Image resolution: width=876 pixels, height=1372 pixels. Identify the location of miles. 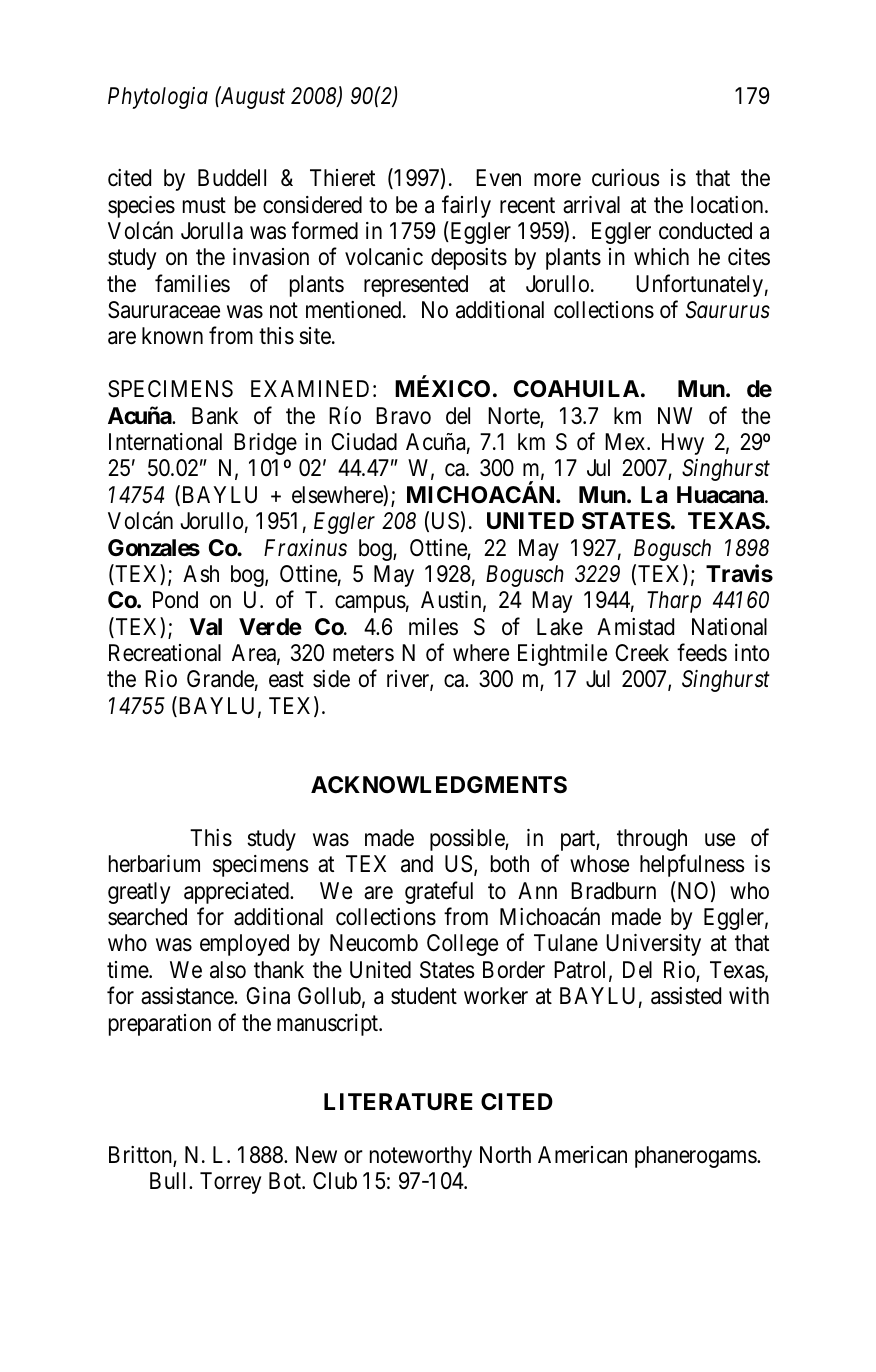
(433, 627).
